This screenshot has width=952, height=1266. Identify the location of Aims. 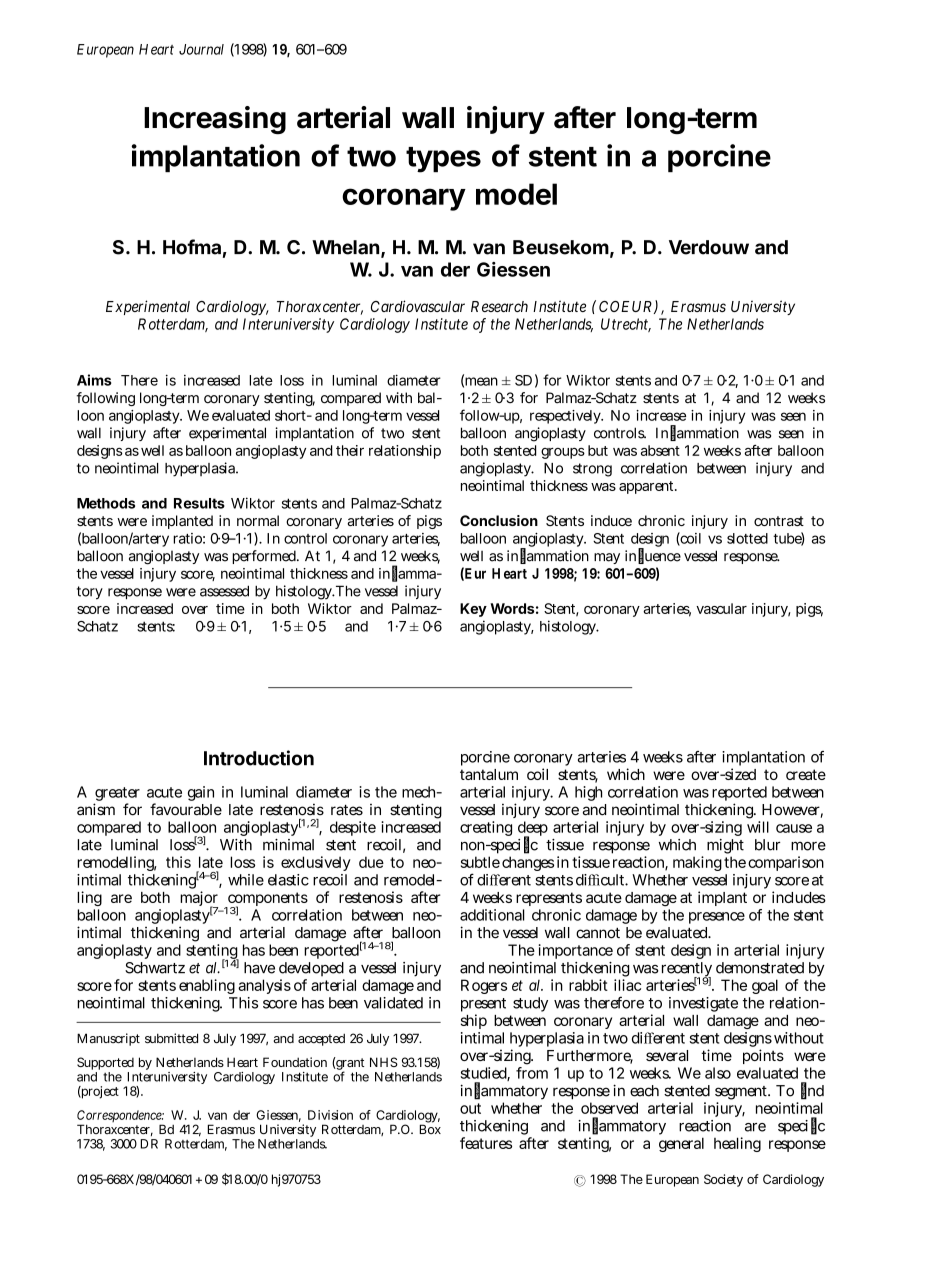
(94, 380).
